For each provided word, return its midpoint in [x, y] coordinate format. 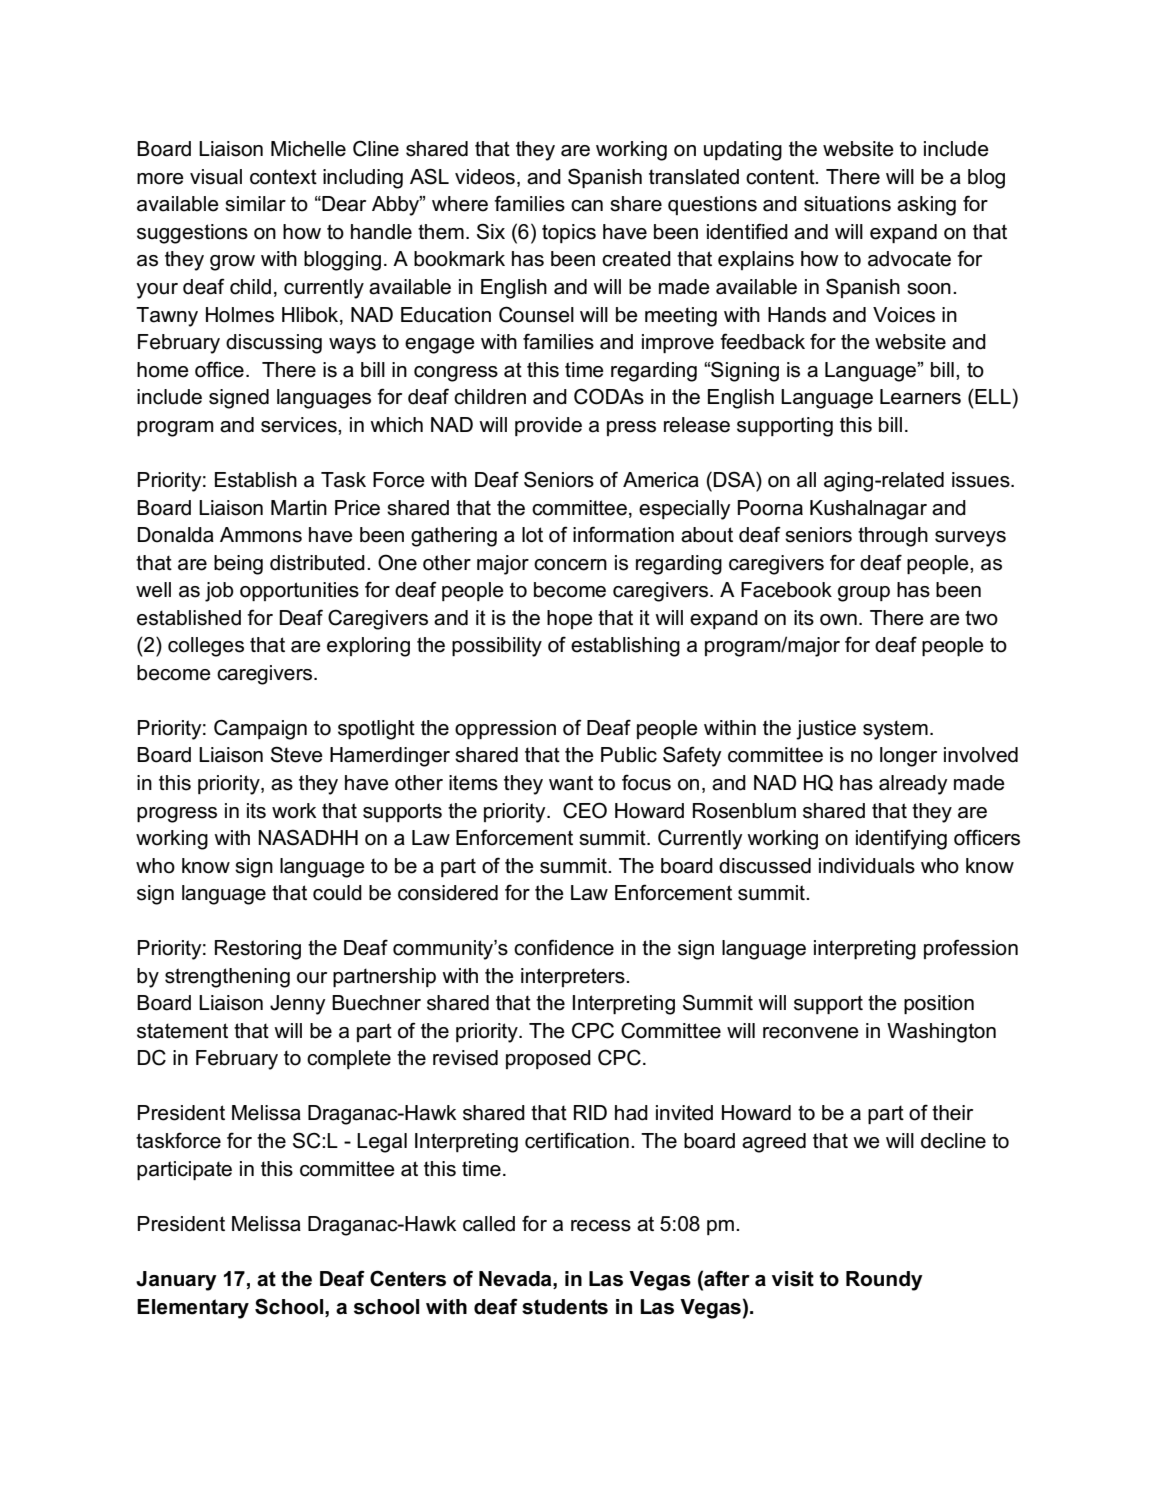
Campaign [260, 729]
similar [255, 204]
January [176, 1281]
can [587, 206]
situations [847, 204]
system [895, 730]
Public [629, 755]
